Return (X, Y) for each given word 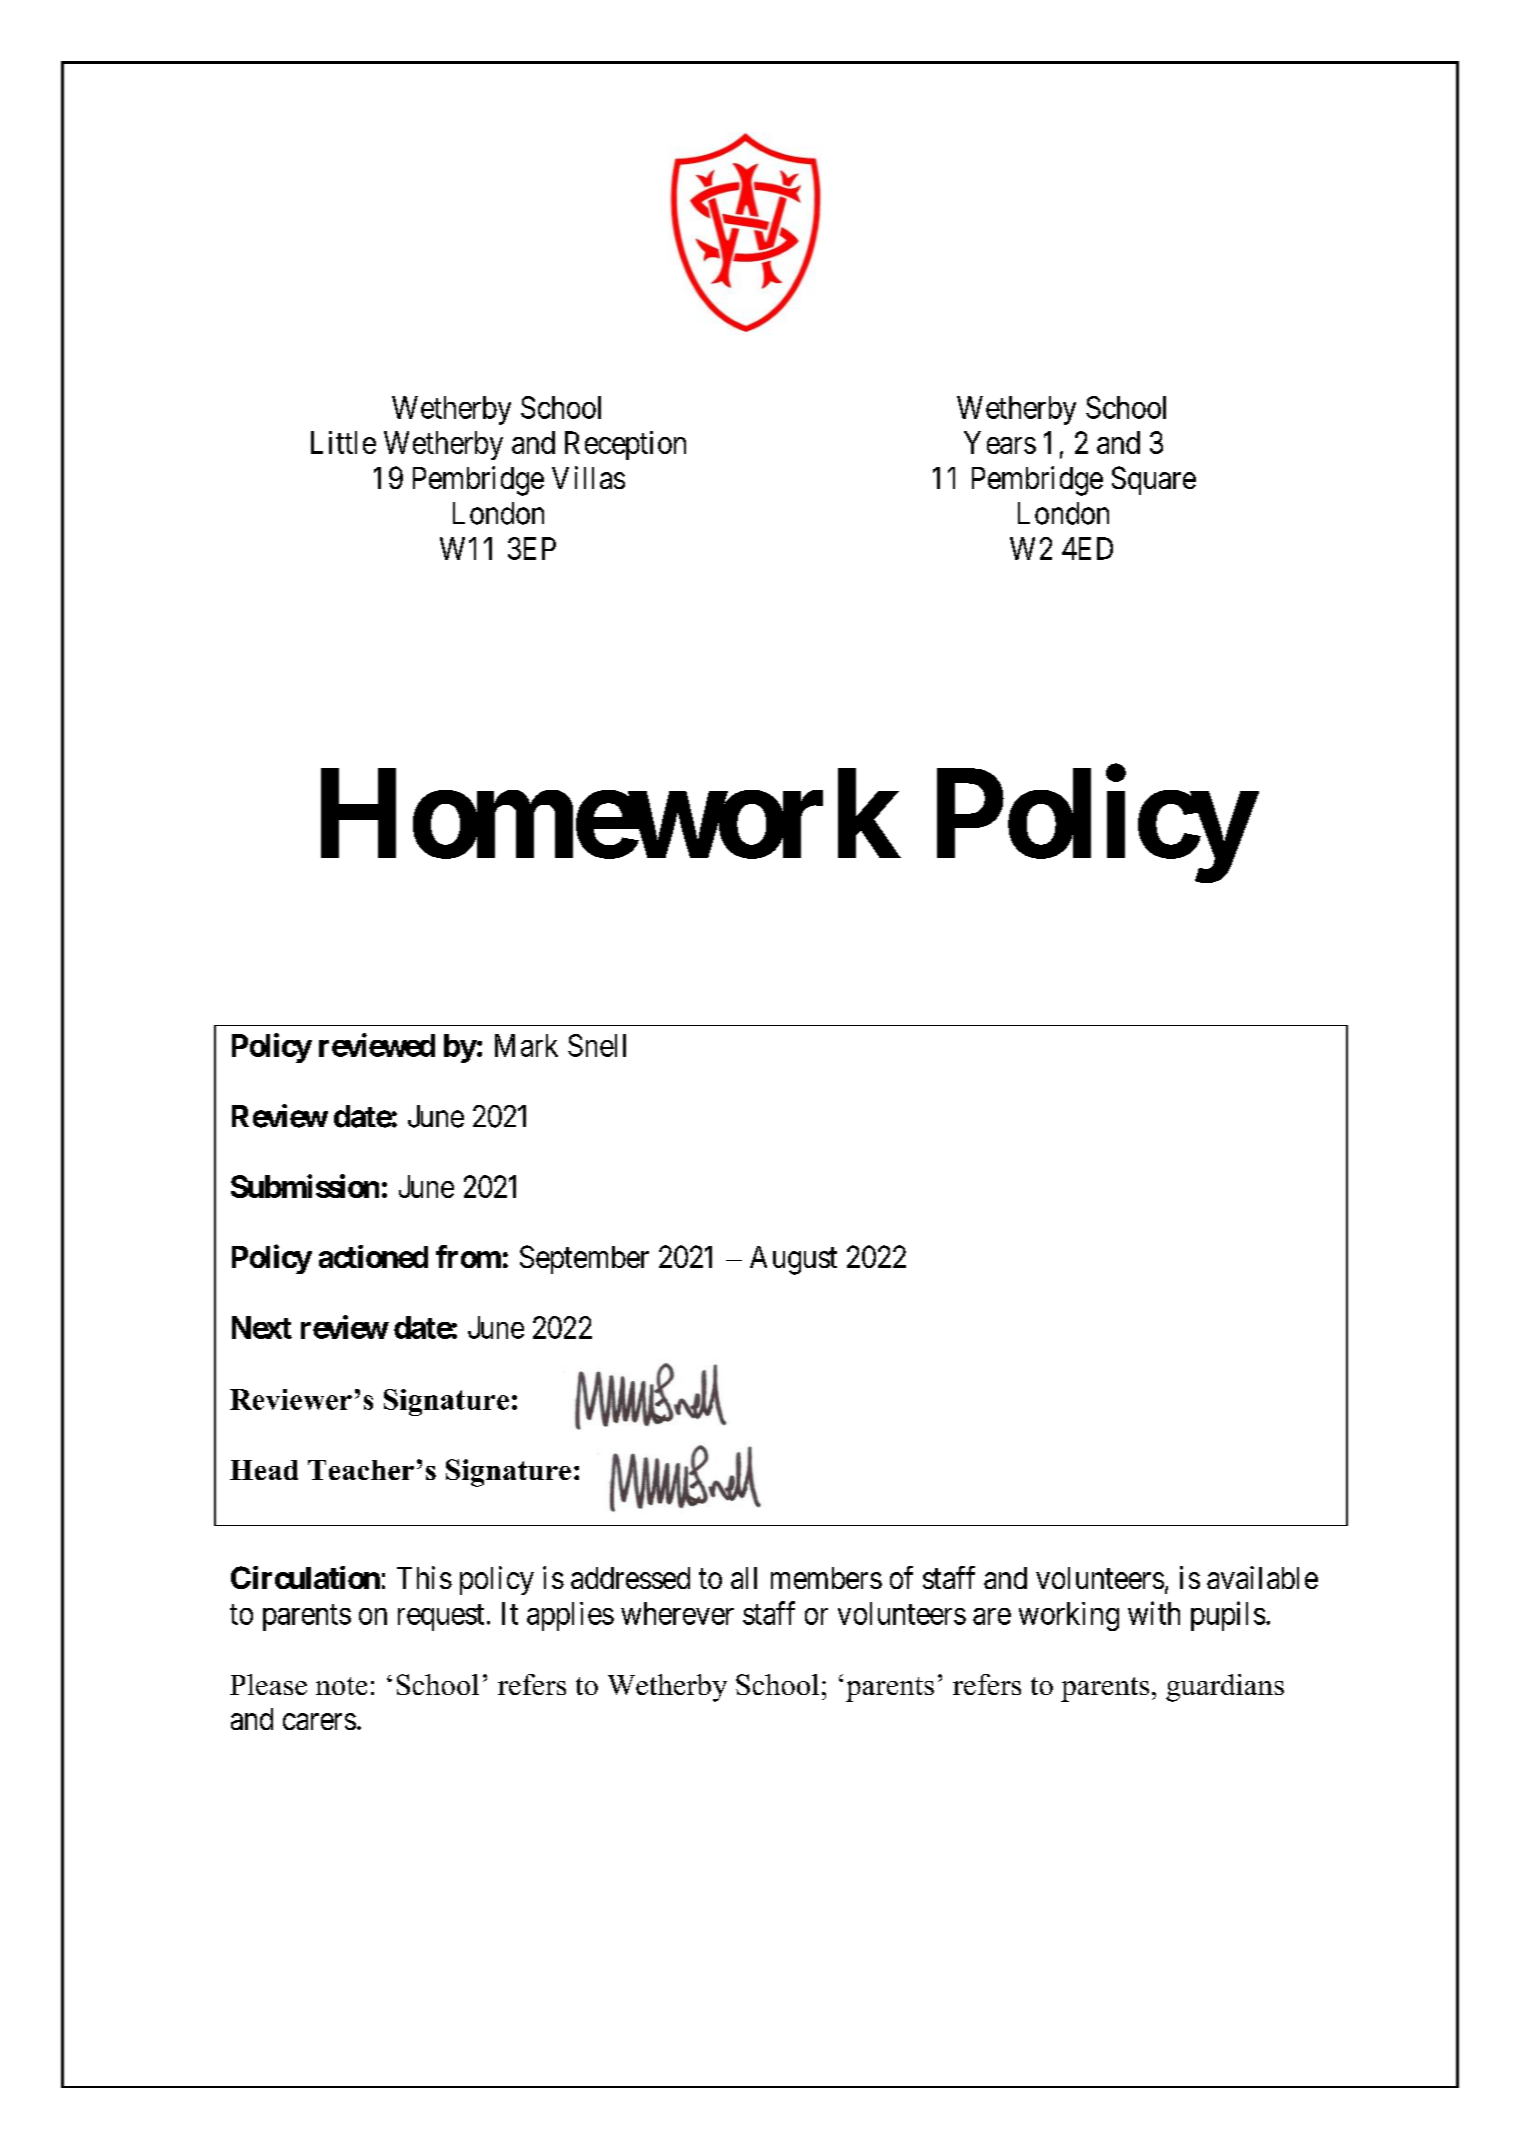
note (341, 1686)
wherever (677, 1613)
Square (1154, 480)
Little (343, 442)
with (1154, 1613)
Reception (625, 445)
